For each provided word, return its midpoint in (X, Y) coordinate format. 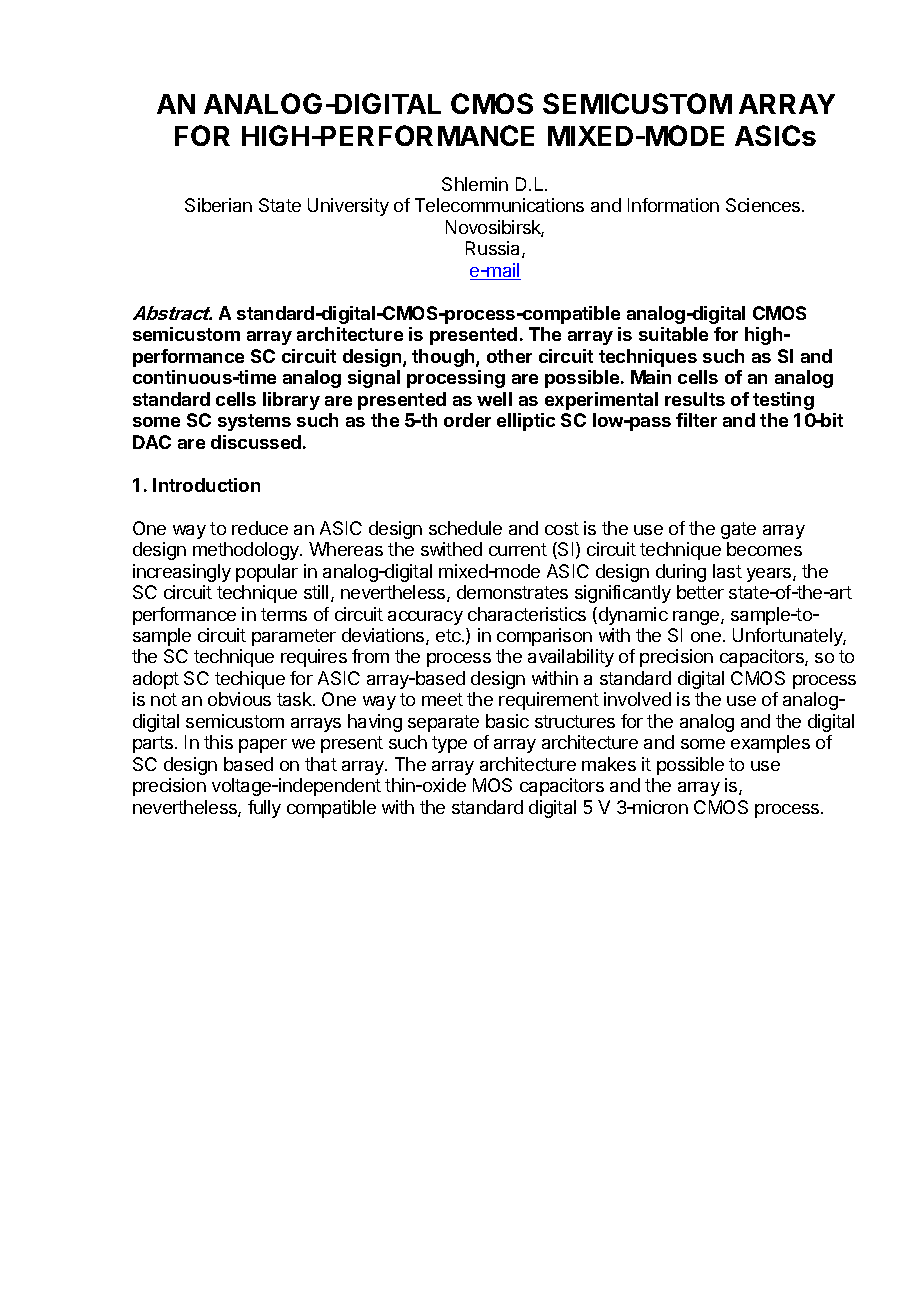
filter (696, 420)
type (449, 744)
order (467, 420)
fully (264, 809)
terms (284, 614)
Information (673, 205)
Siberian (218, 205)
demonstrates (512, 592)
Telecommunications (499, 205)
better (700, 592)
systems (254, 422)
